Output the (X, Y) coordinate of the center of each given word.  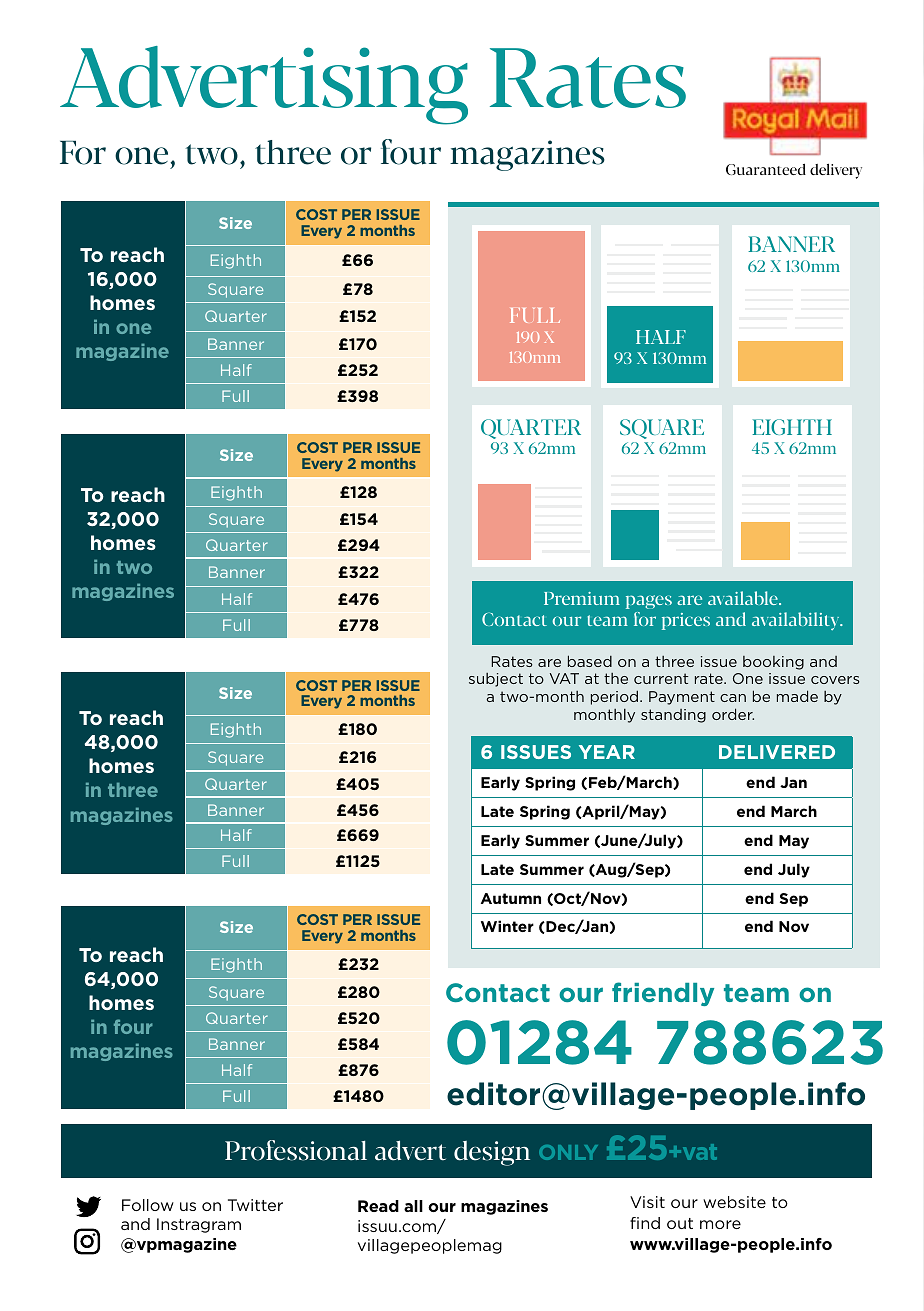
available (744, 598)
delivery (836, 171)
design (492, 1153)
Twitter (255, 1205)
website (734, 1202)
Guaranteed (766, 169)
